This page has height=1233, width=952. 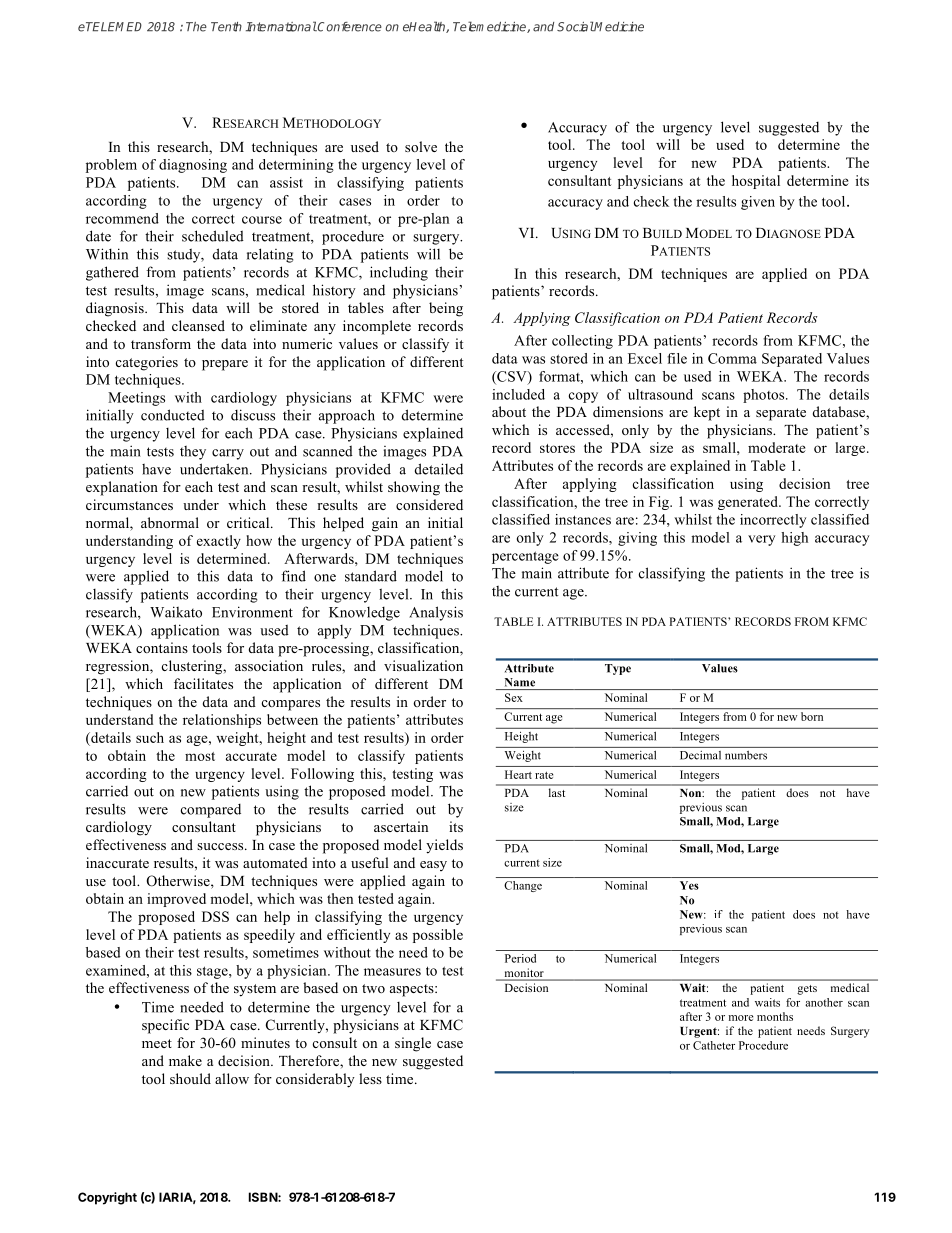 I want to click on less, so click(x=370, y=1078).
